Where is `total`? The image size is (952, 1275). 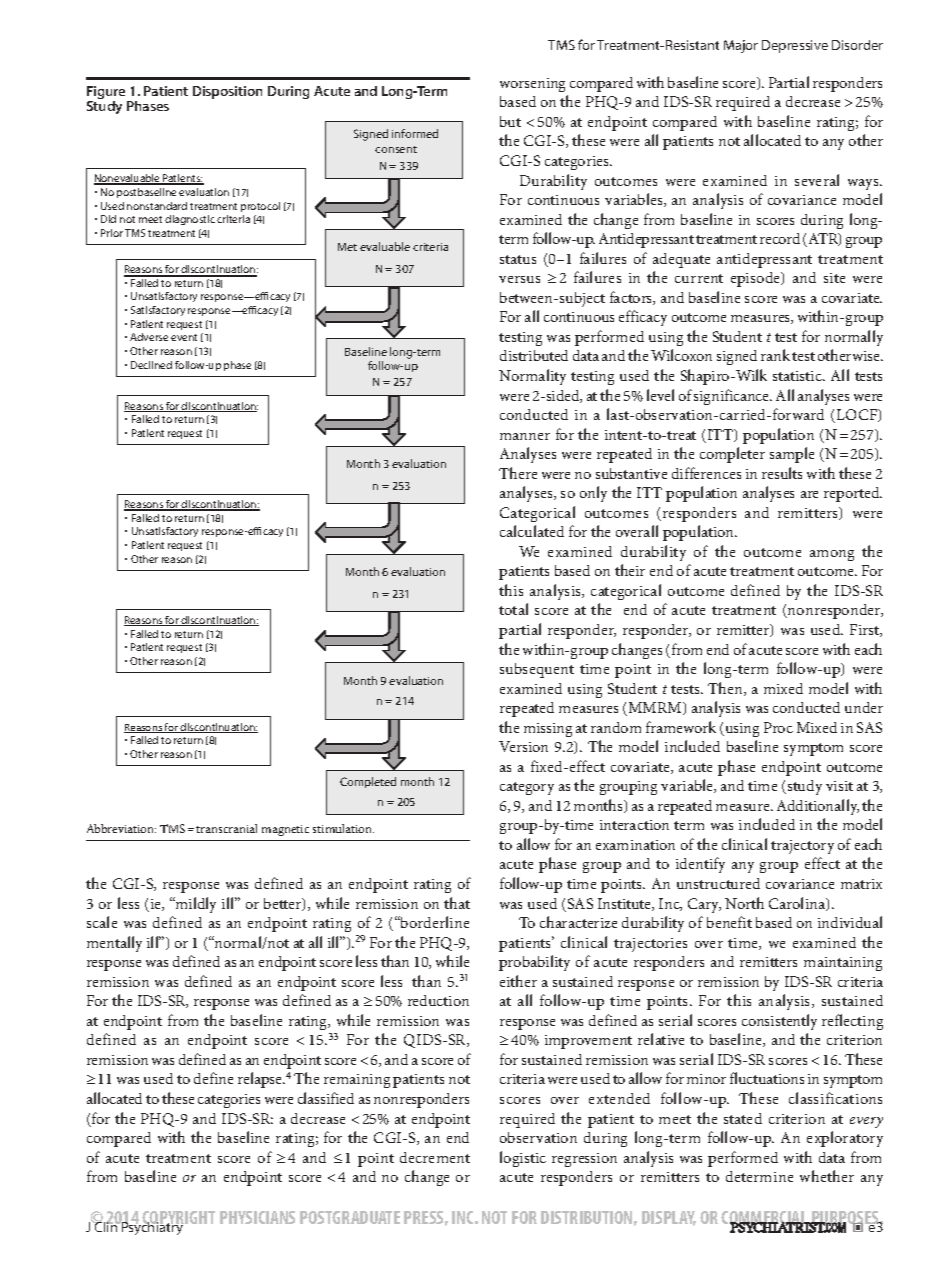
total is located at coordinates (513, 609).
